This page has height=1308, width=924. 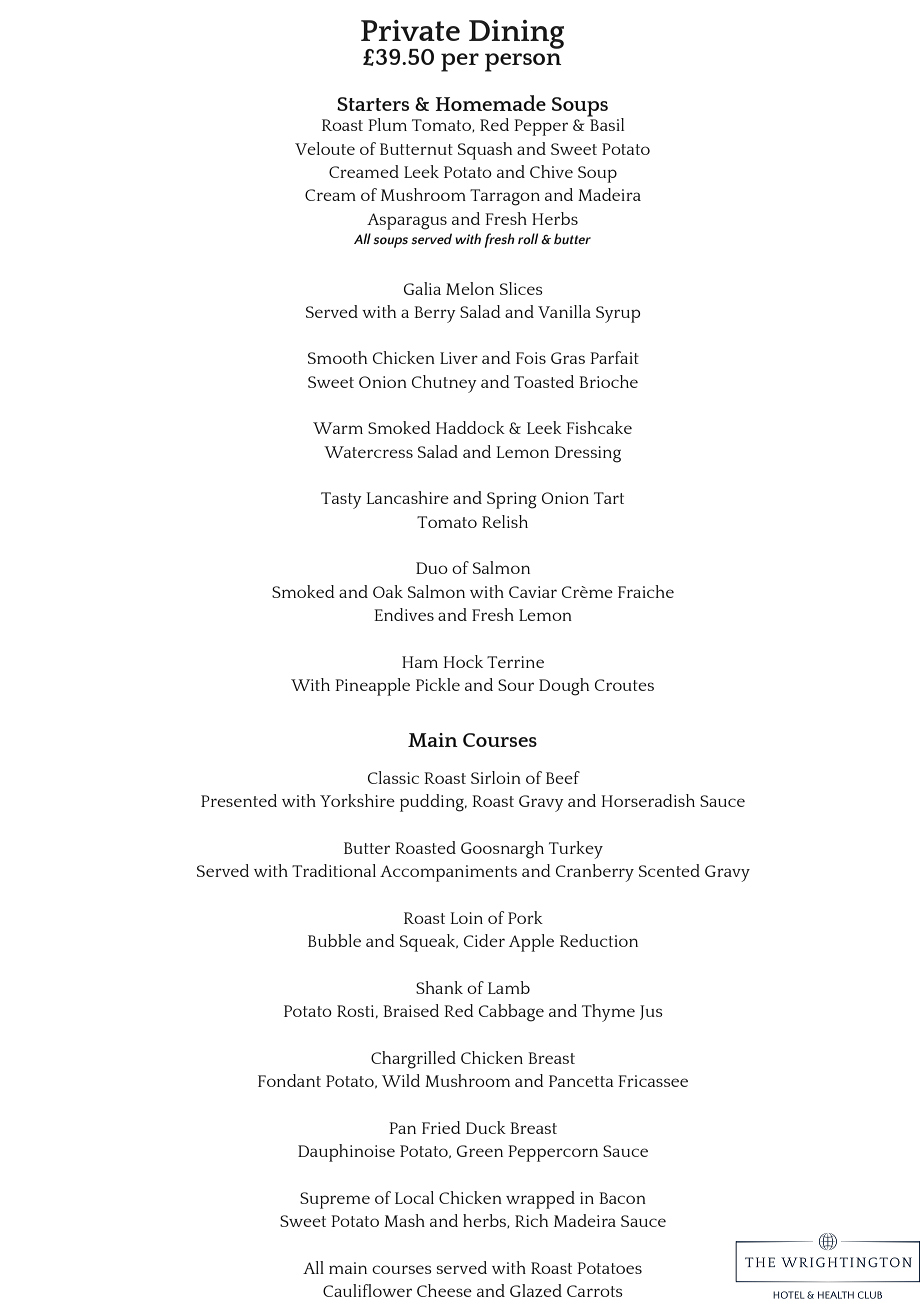 I want to click on Mash, so click(x=404, y=1220).
